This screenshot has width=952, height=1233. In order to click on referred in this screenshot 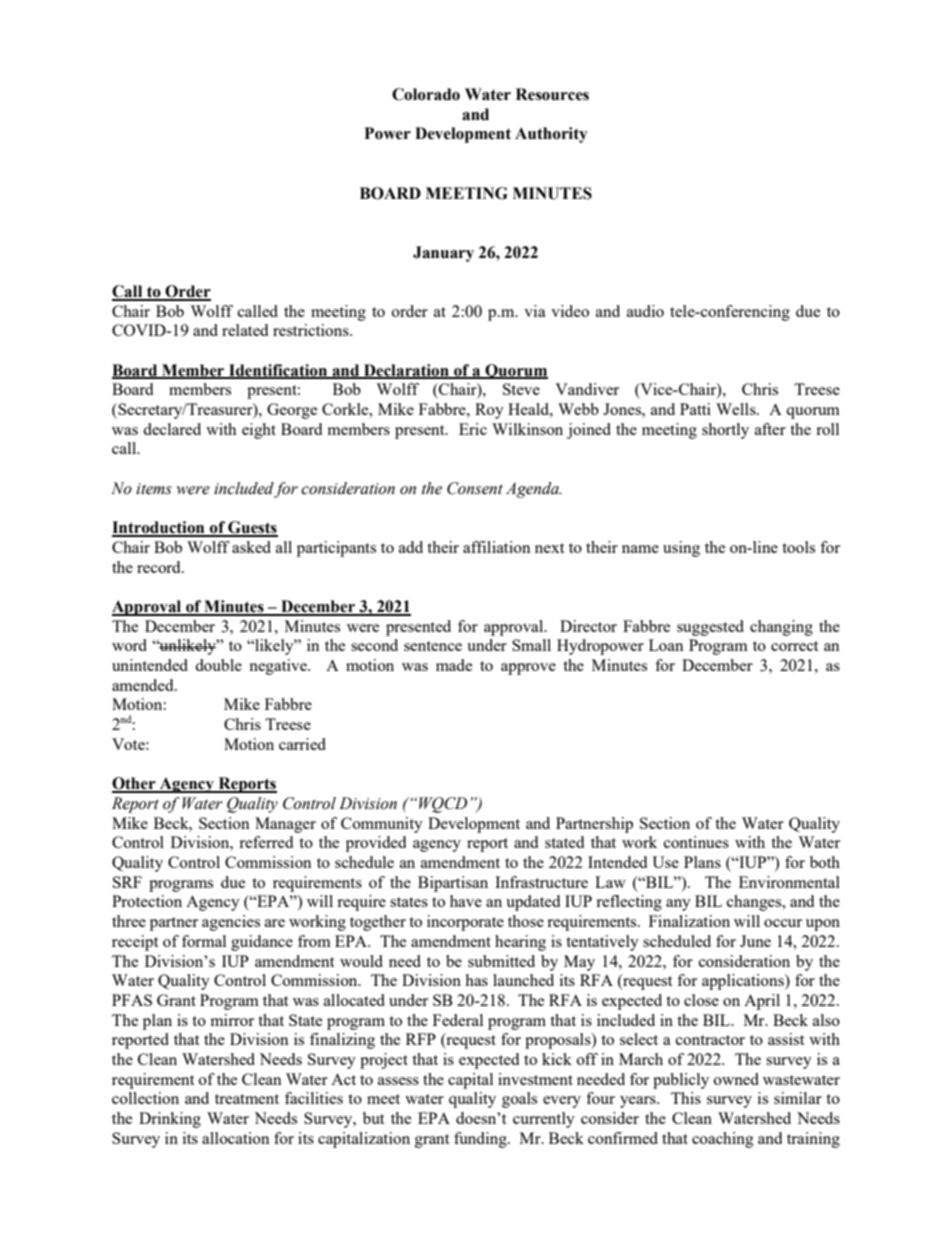, I will do `click(266, 842)`.
